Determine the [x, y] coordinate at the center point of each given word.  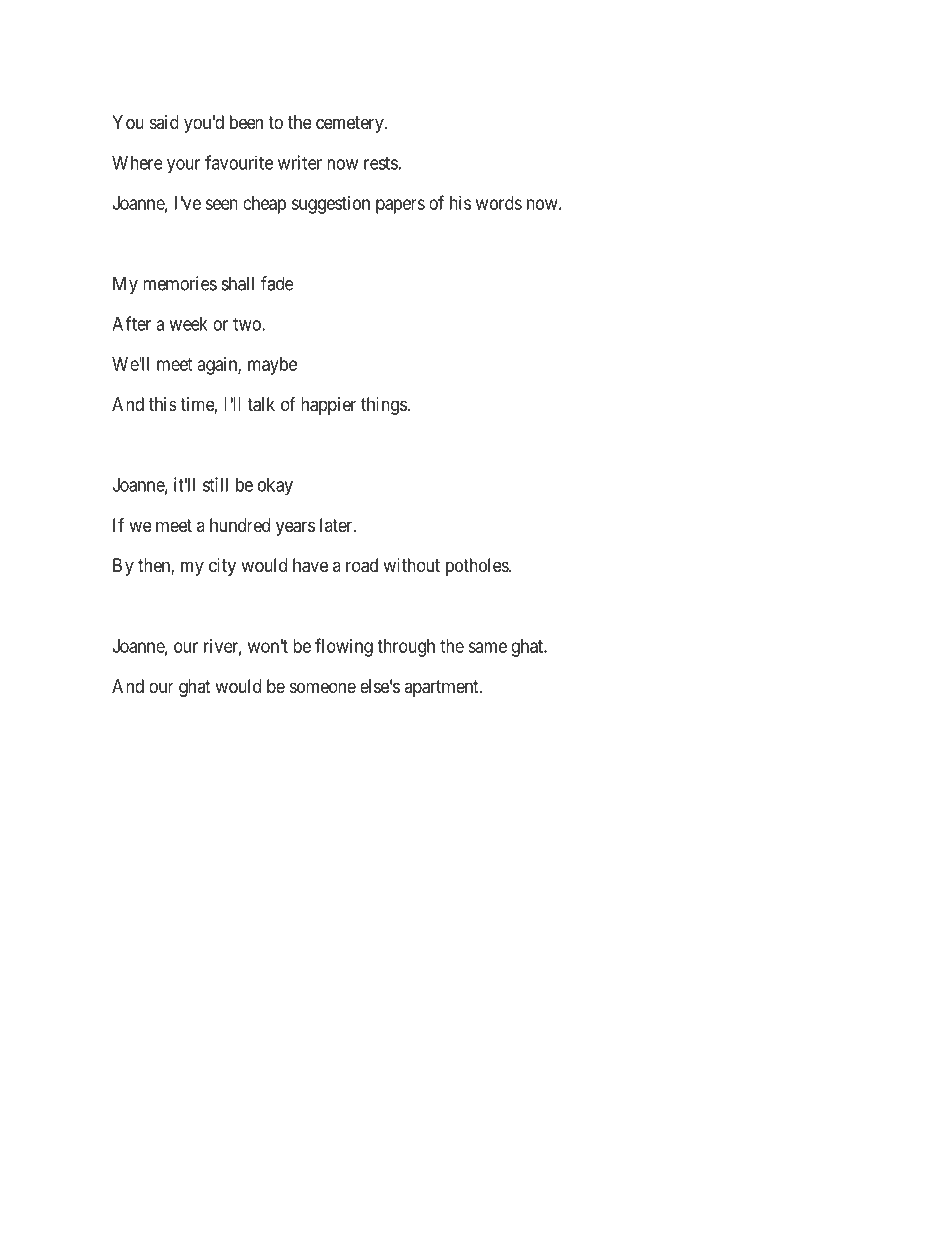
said [164, 122]
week [188, 324]
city [222, 567]
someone [323, 687]
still [215, 484]
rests [381, 163]
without [411, 565]
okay [275, 487]
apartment [442, 688]
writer [300, 162]
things [384, 406]
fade [277, 283]
